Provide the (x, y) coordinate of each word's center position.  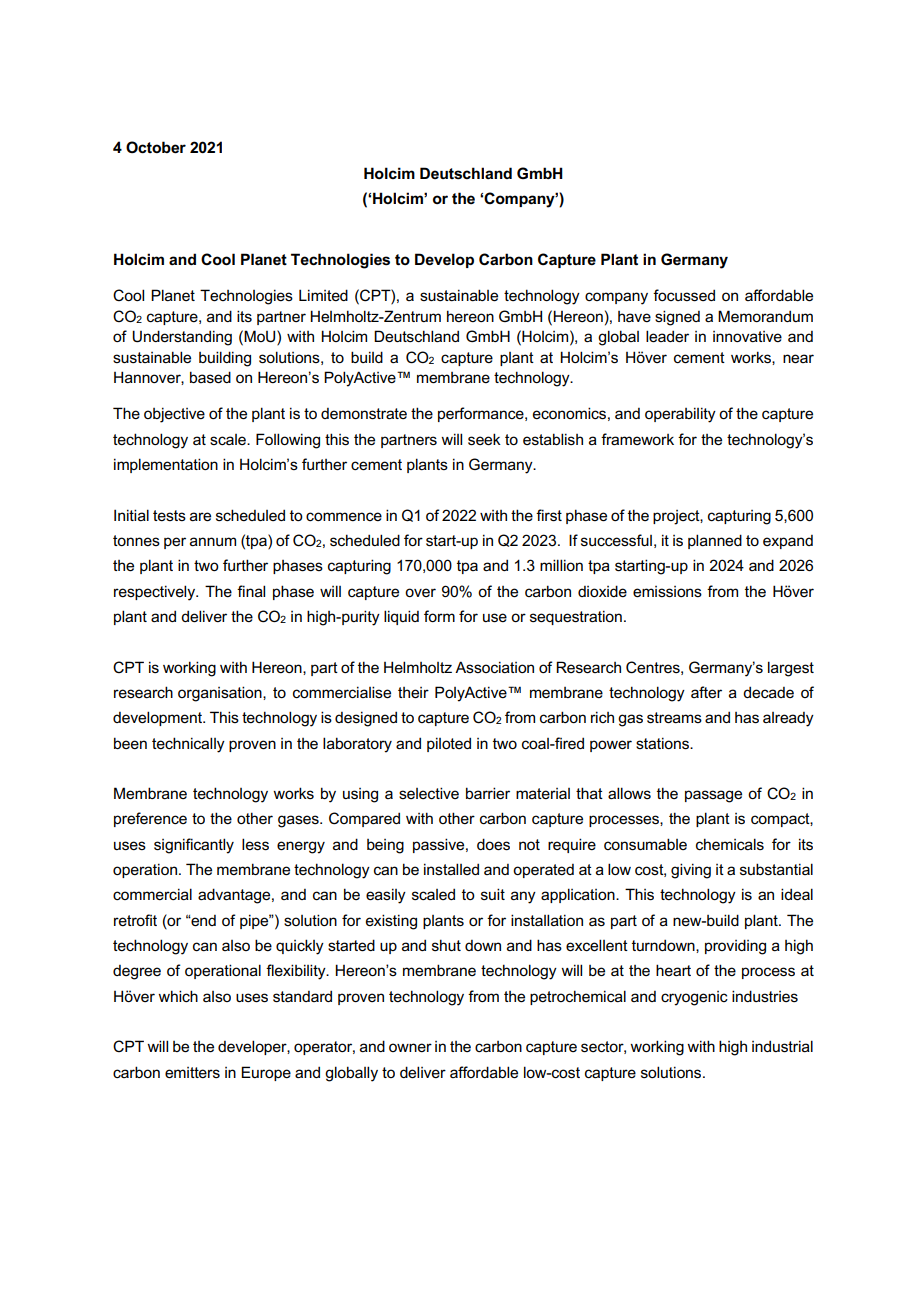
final (251, 591)
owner (410, 1047)
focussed (684, 295)
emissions (667, 592)
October (156, 147)
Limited (323, 295)
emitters (192, 1073)
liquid (401, 617)
